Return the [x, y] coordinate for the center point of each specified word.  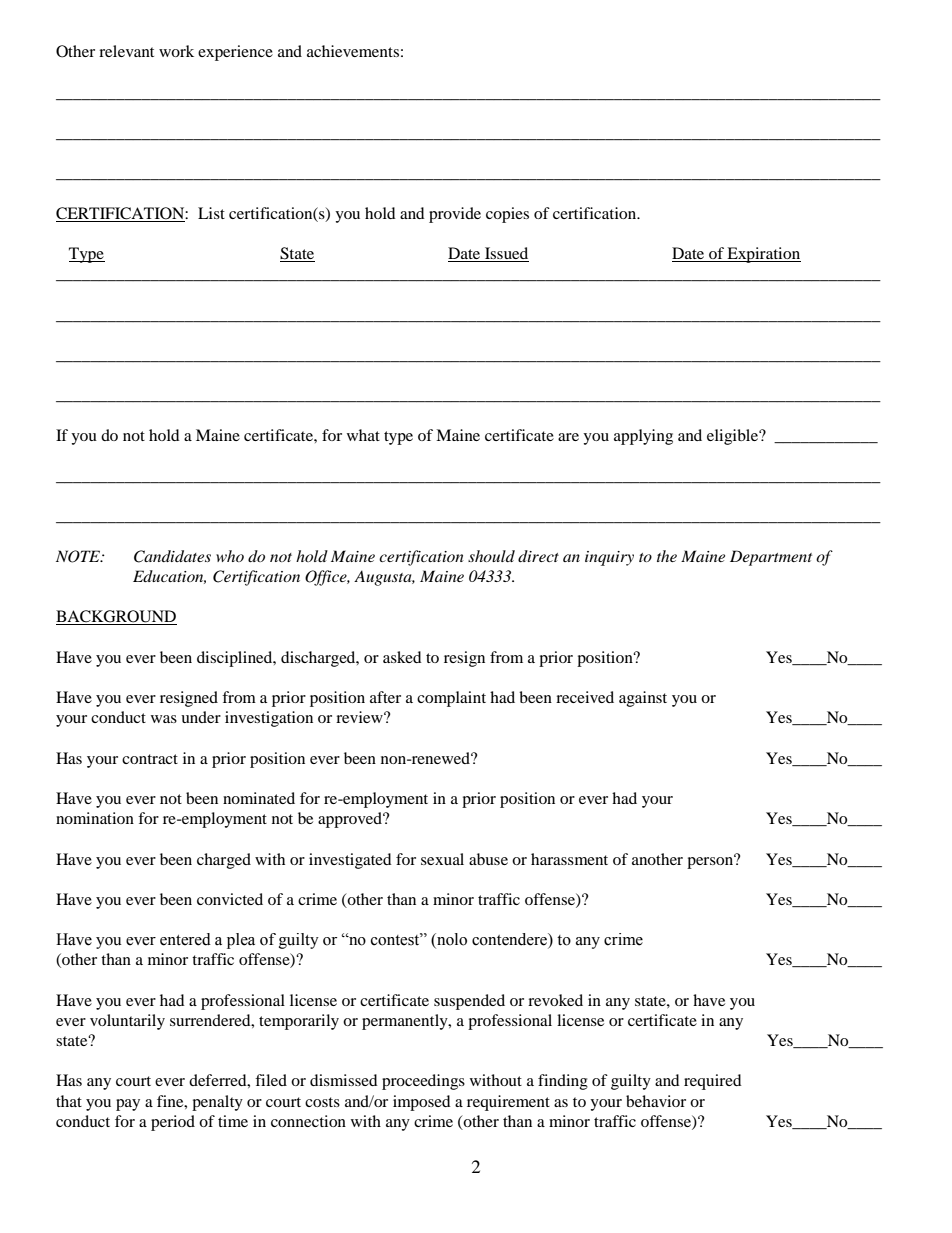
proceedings [423, 1082]
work [176, 51]
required [713, 1082]
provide [455, 215]
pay [128, 1105]
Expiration [763, 255]
